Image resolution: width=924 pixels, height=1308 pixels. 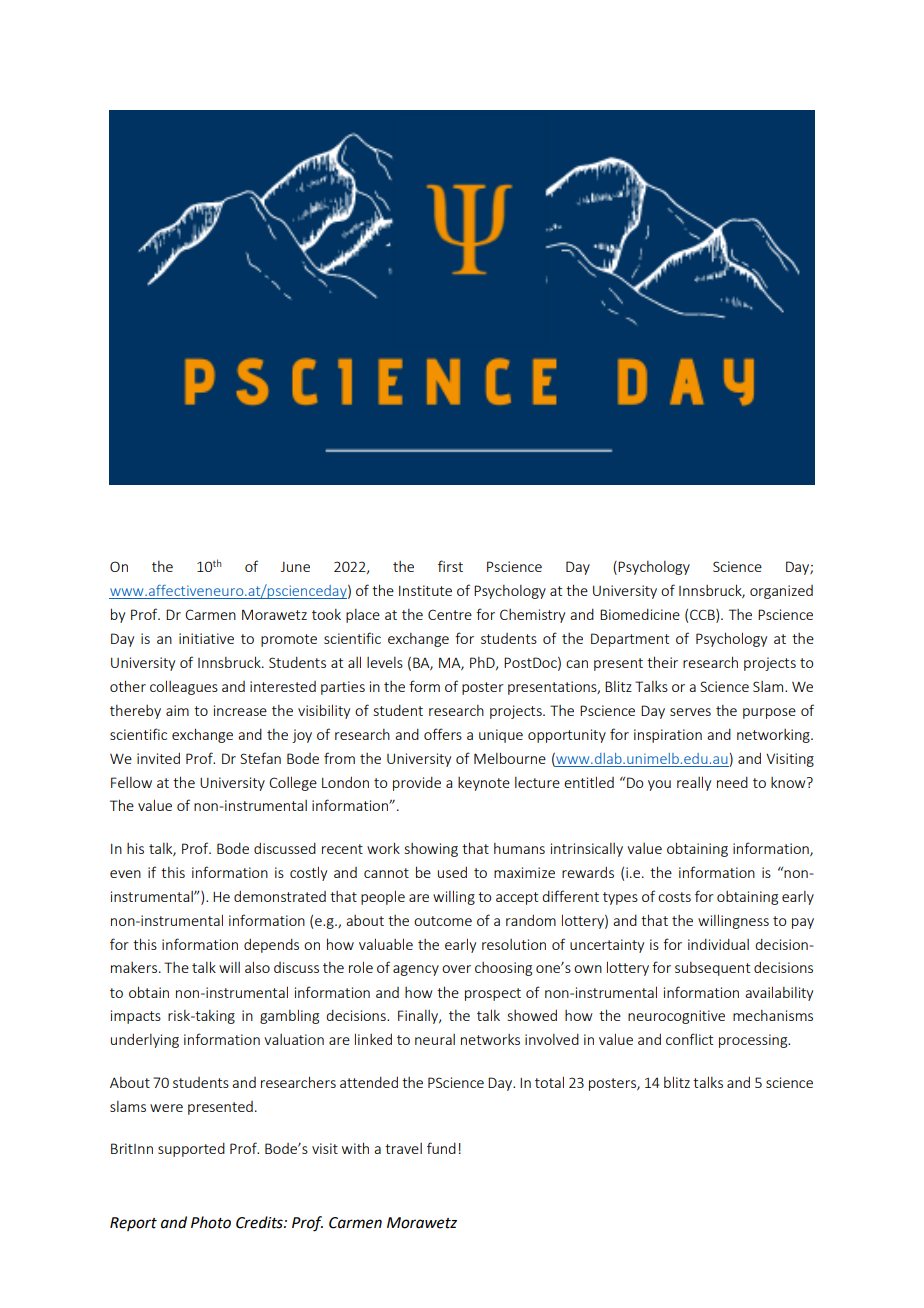 What do you see at coordinates (425, 590) in the document?
I see `Institute` at bounding box center [425, 590].
